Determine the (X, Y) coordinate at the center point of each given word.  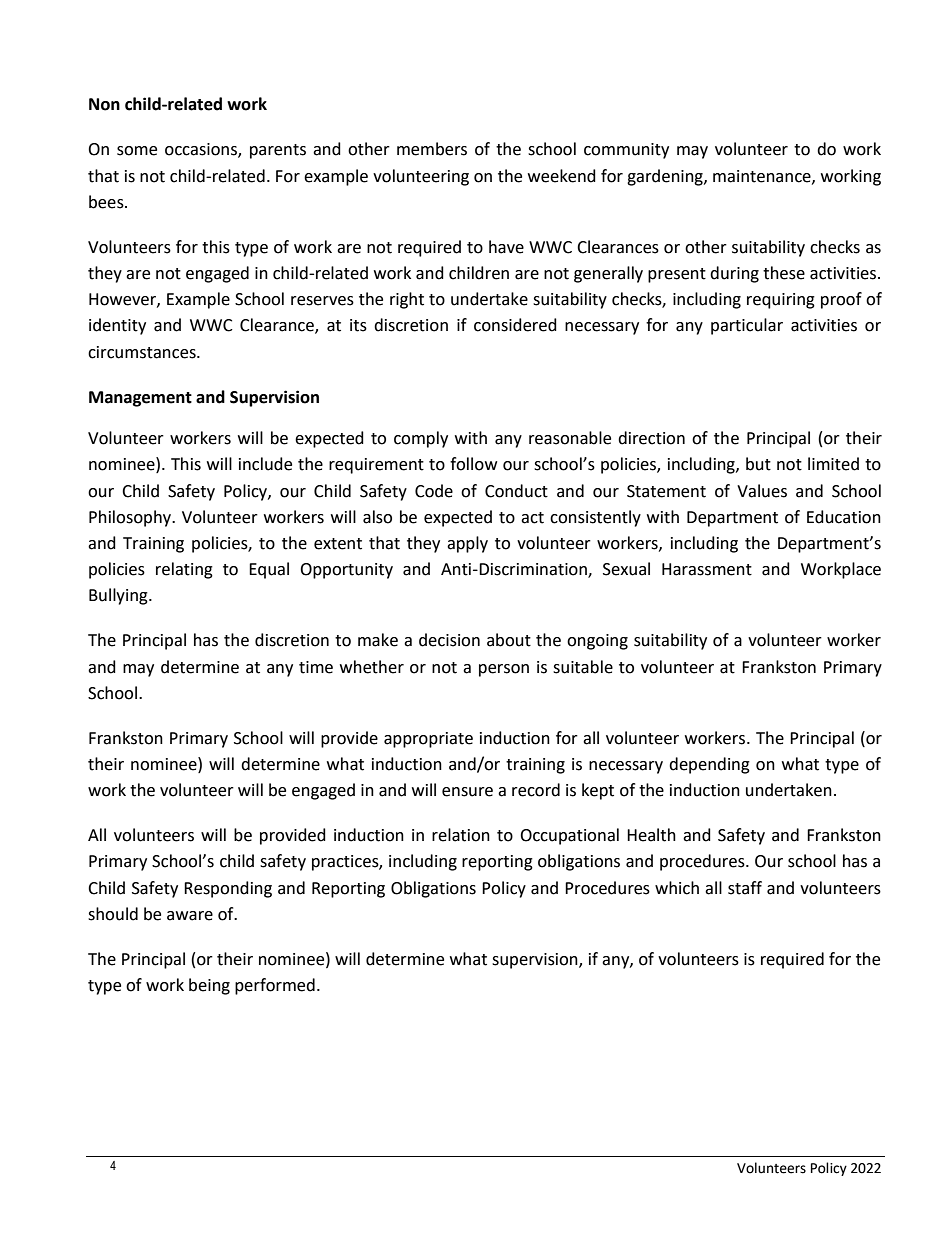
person (504, 670)
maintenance (763, 177)
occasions (202, 150)
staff (745, 888)
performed (275, 986)
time (316, 667)
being (209, 986)
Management (140, 399)
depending (709, 765)
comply (421, 439)
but (758, 464)
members (432, 149)
